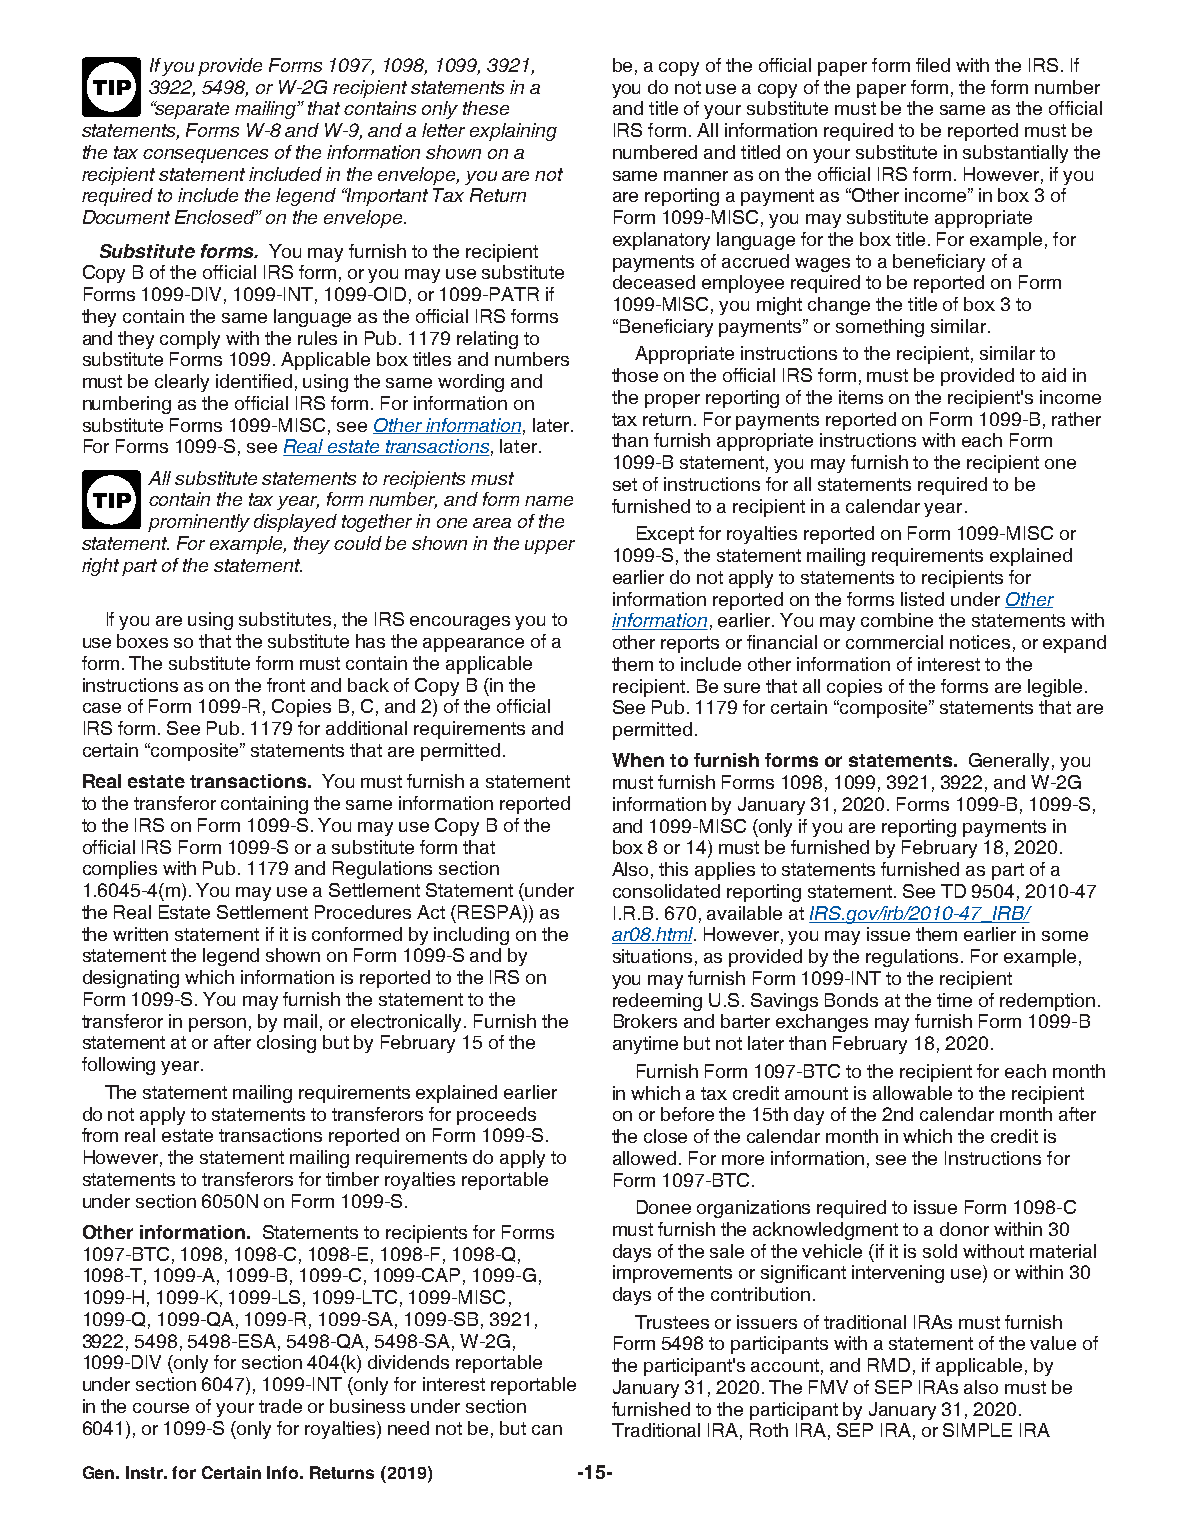 The image size is (1189, 1538). Describe the element at coordinates (286, 685) in the page. I see `front` at that location.
